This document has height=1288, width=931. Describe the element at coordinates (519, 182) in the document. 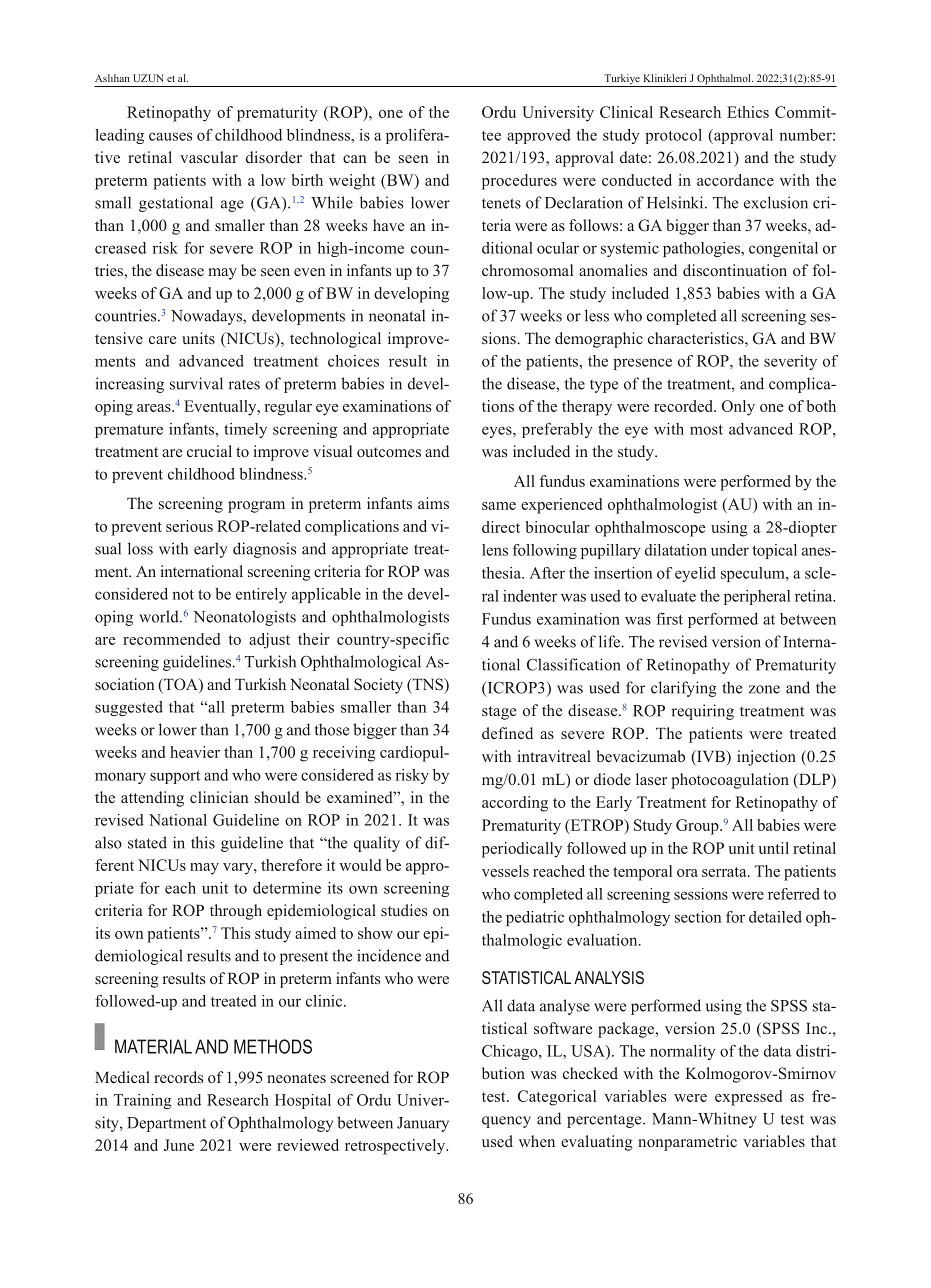

I see `procedures` at that location.
